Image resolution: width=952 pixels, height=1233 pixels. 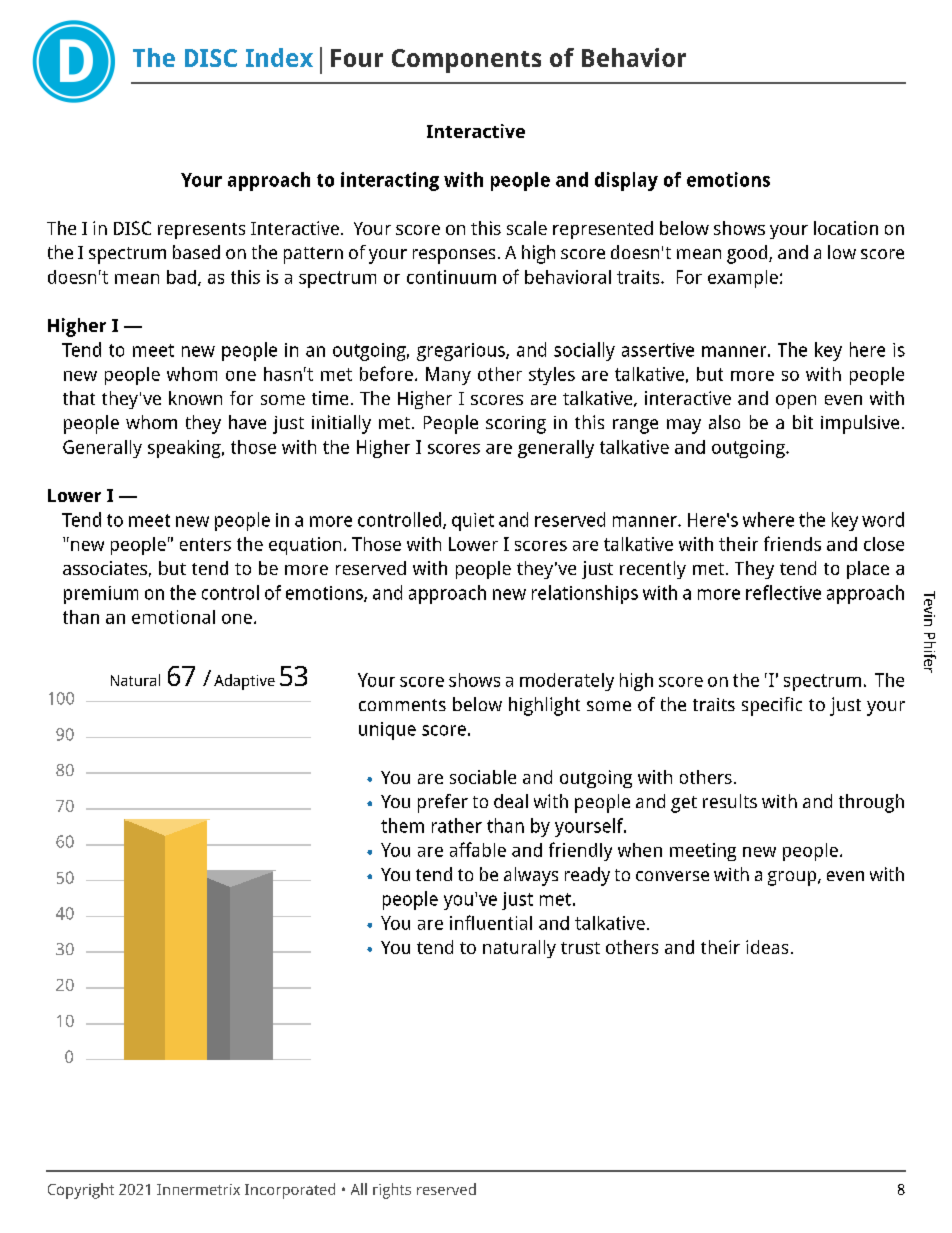 I want to click on scoring, so click(x=516, y=425).
